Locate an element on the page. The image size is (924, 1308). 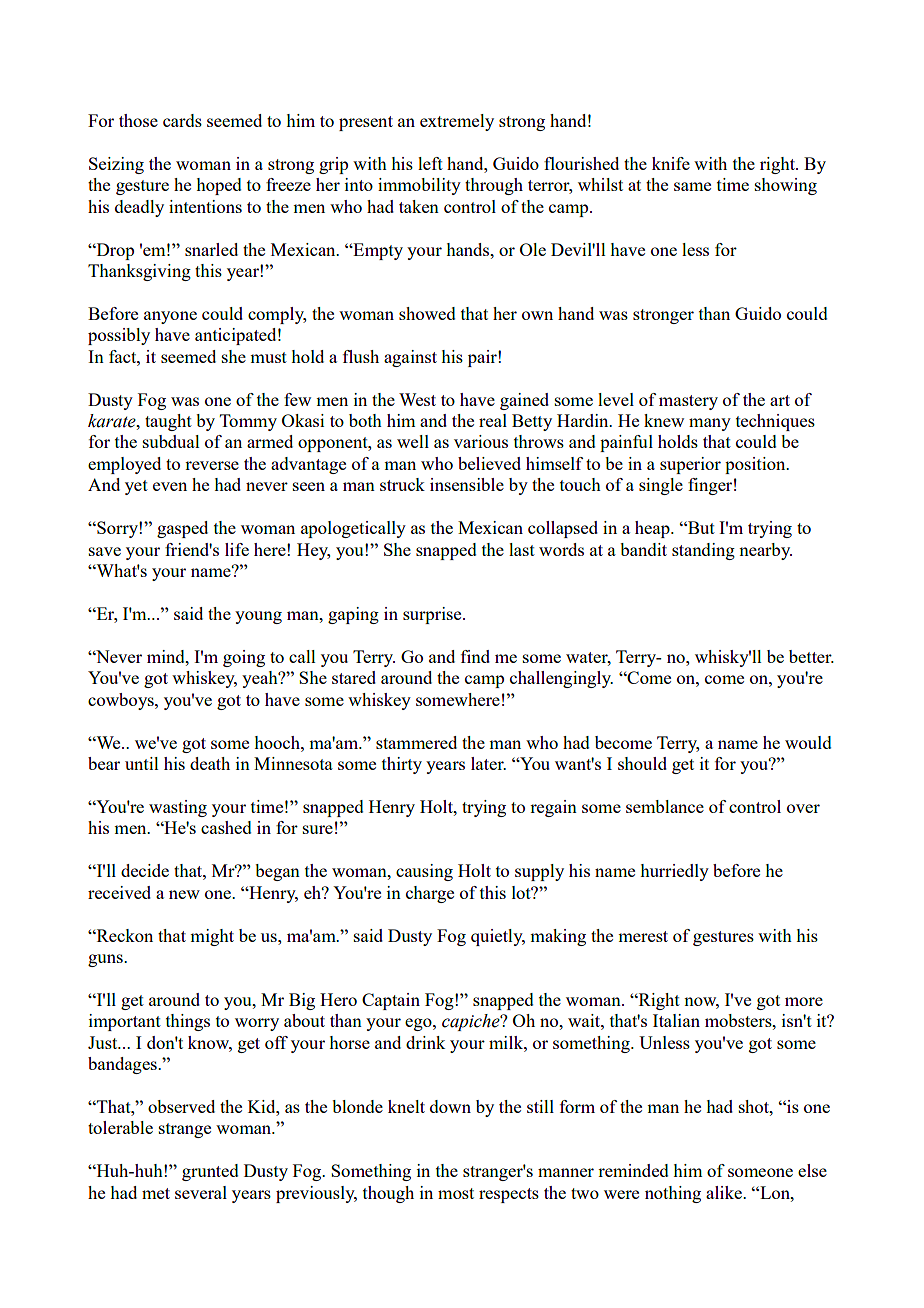
insensible is located at coordinates (467, 484).
